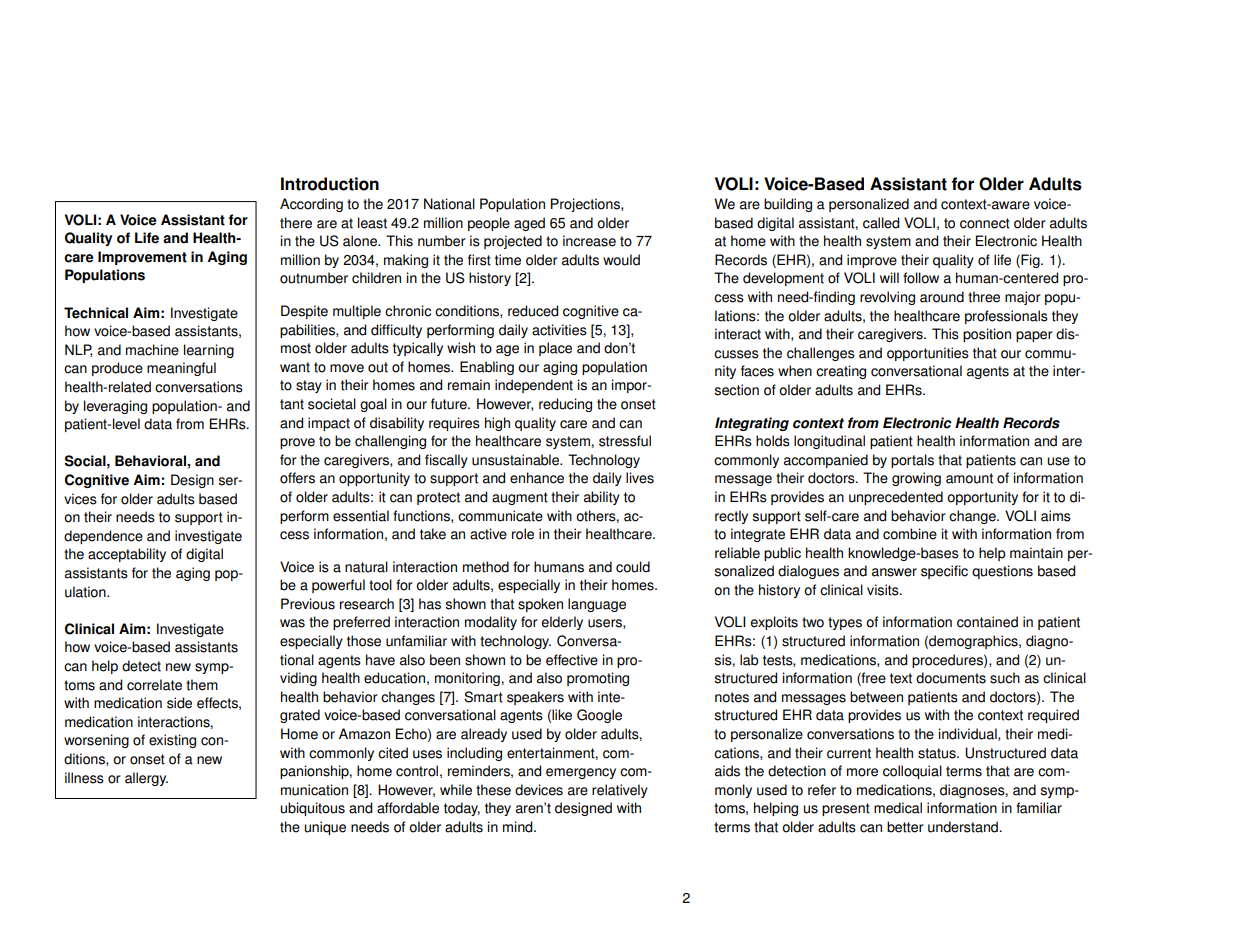 The height and width of the screenshot is (952, 1233). Describe the element at coordinates (181, 369) in the screenshot. I see `meaningful` at that location.
